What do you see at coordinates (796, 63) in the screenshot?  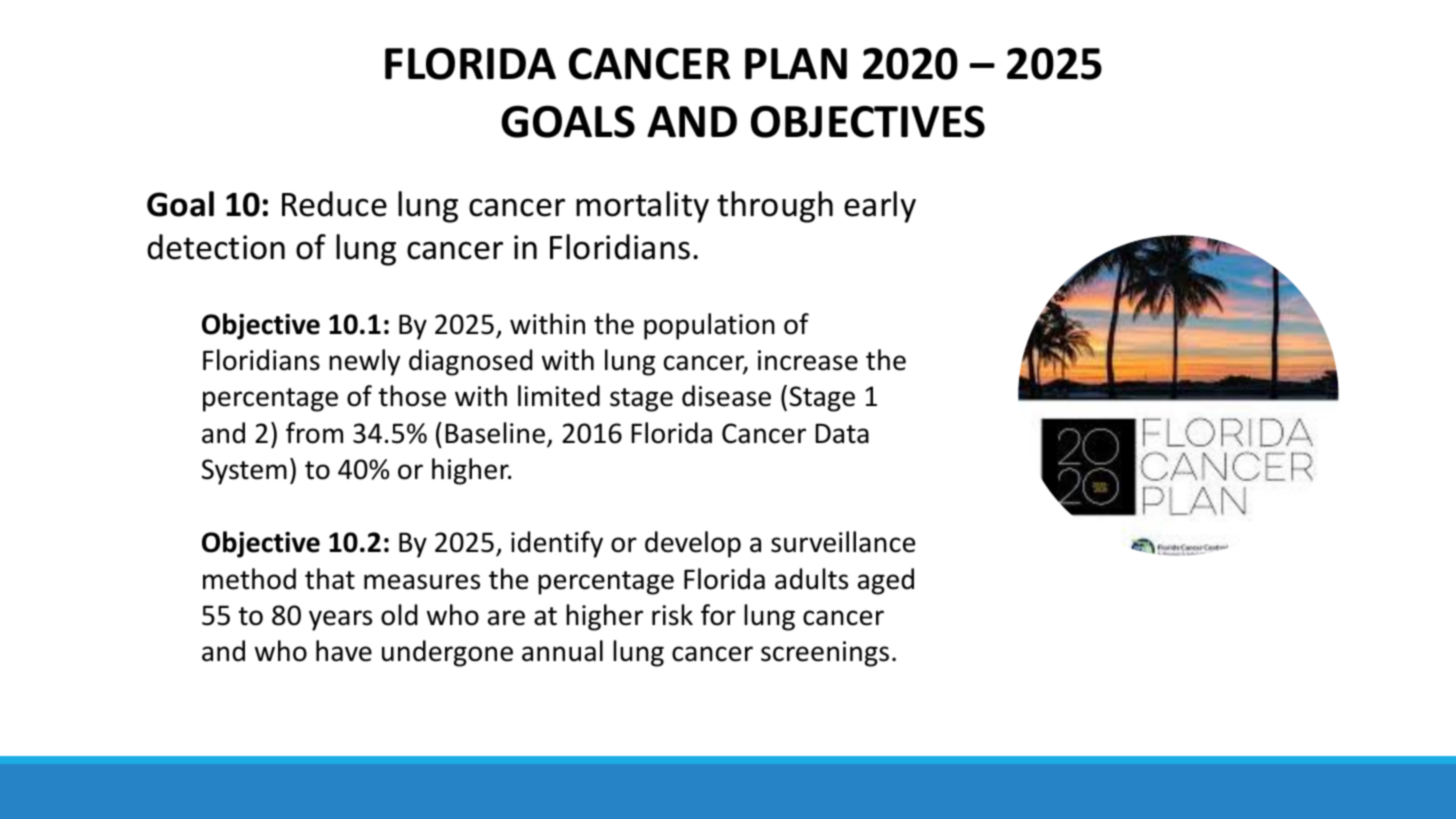 I see `PLAN` at bounding box center [796, 63].
